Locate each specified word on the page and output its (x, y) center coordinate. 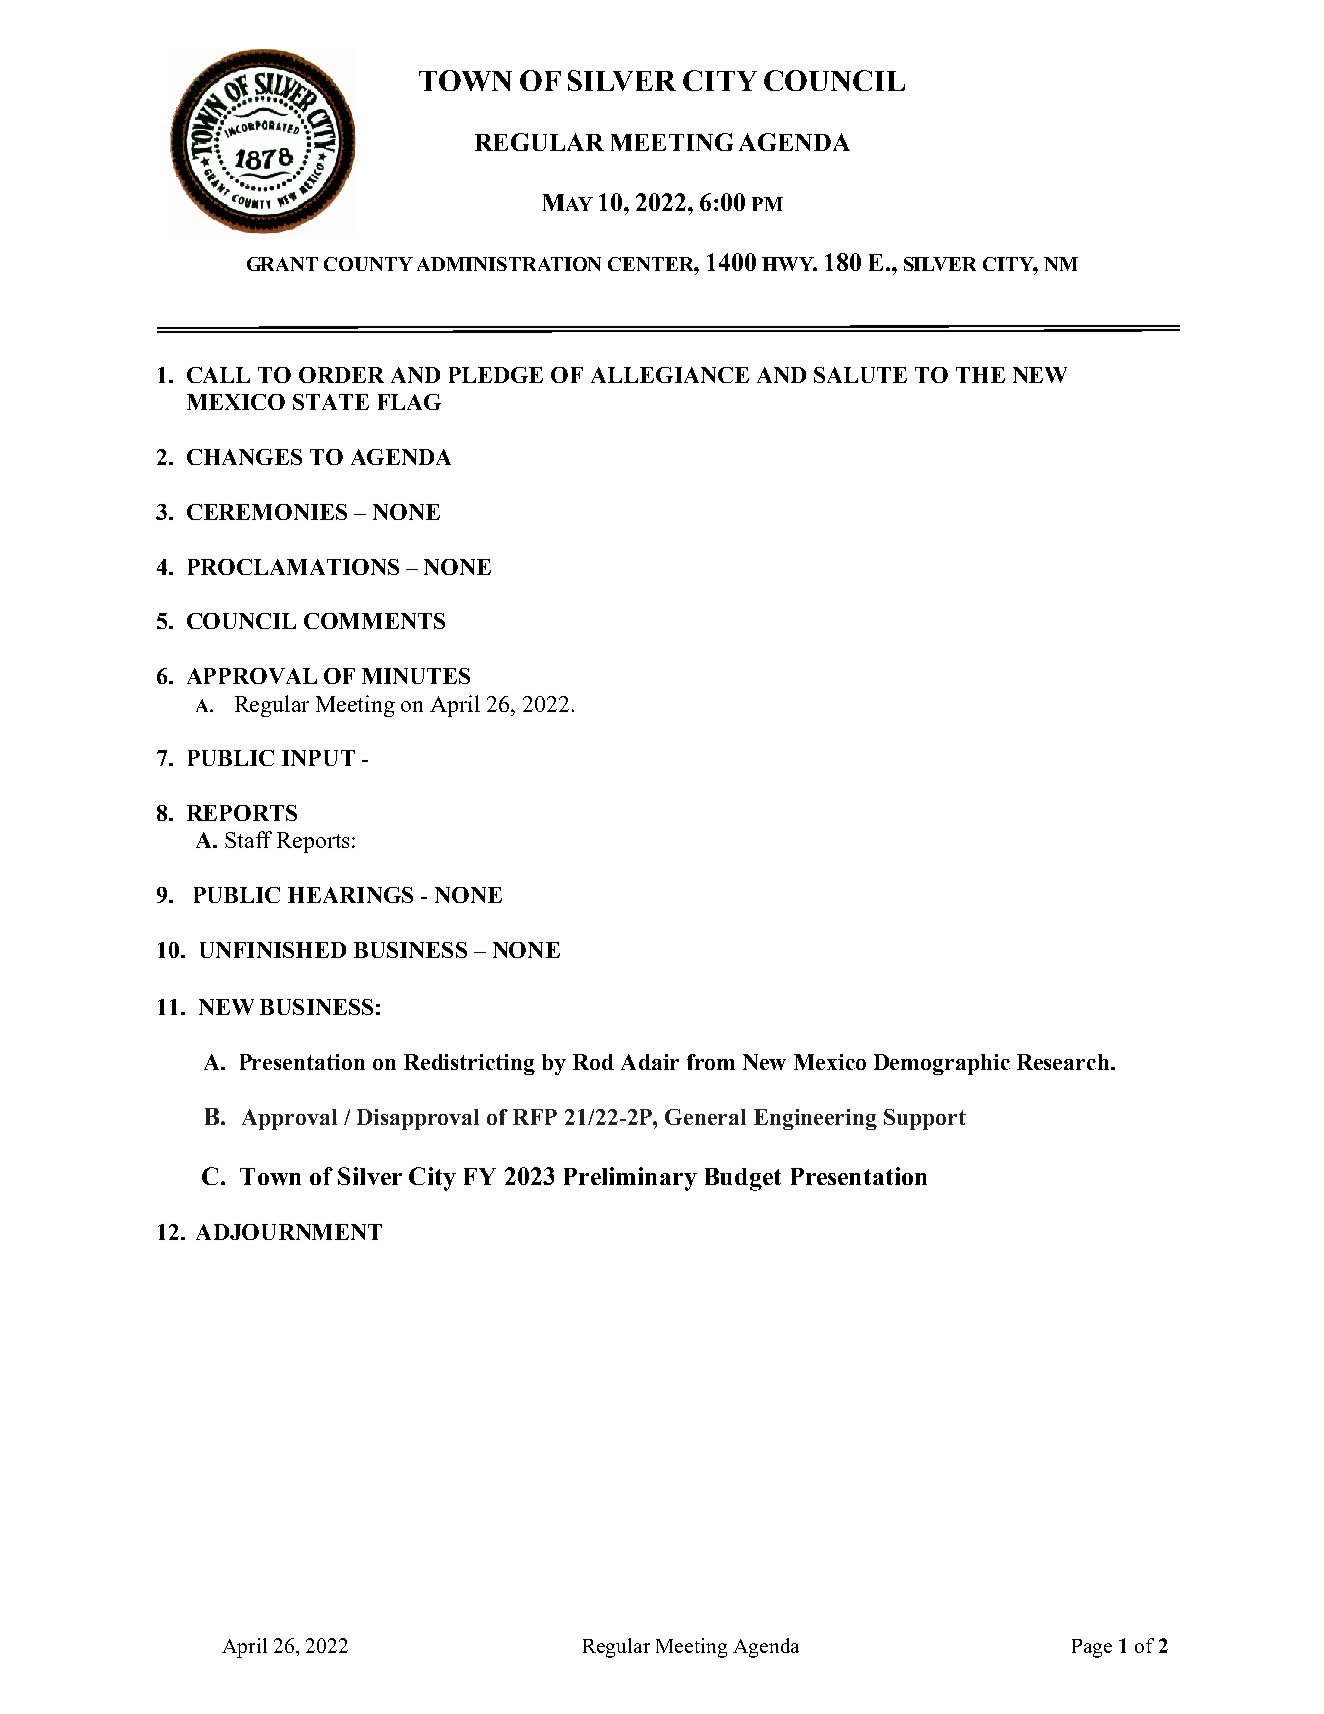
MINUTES (416, 676)
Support (925, 1119)
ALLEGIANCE (670, 375)
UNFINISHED (273, 950)
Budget (743, 1179)
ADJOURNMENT (289, 1232)
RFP (535, 1117)
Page (1092, 1648)
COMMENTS (374, 621)
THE (980, 375)
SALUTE (860, 375)
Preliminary (630, 1179)
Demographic (942, 1064)
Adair (650, 1062)
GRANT (282, 264)
